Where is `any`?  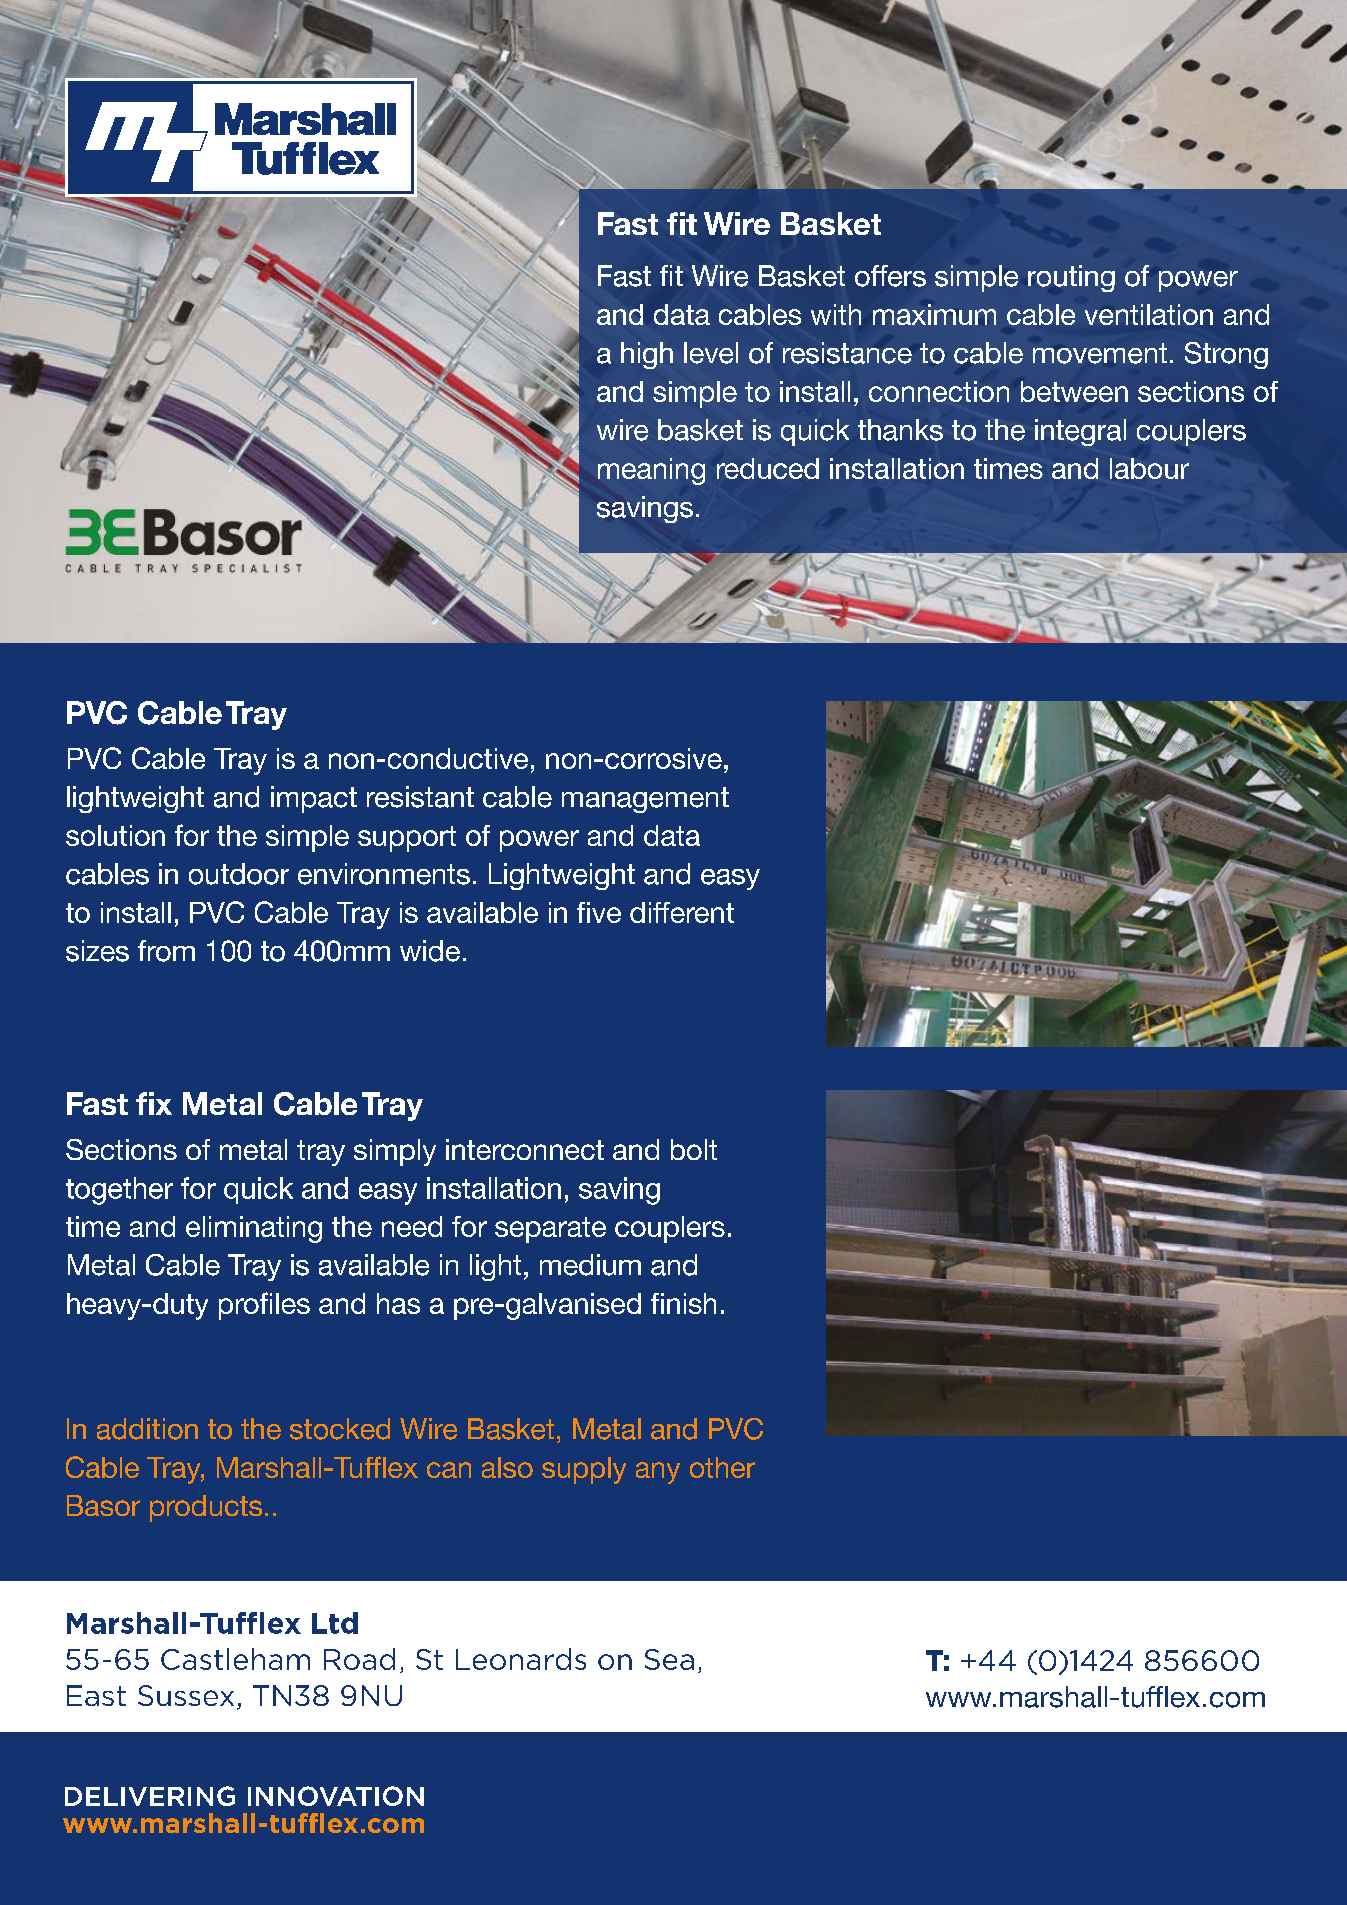
any is located at coordinates (658, 1473).
